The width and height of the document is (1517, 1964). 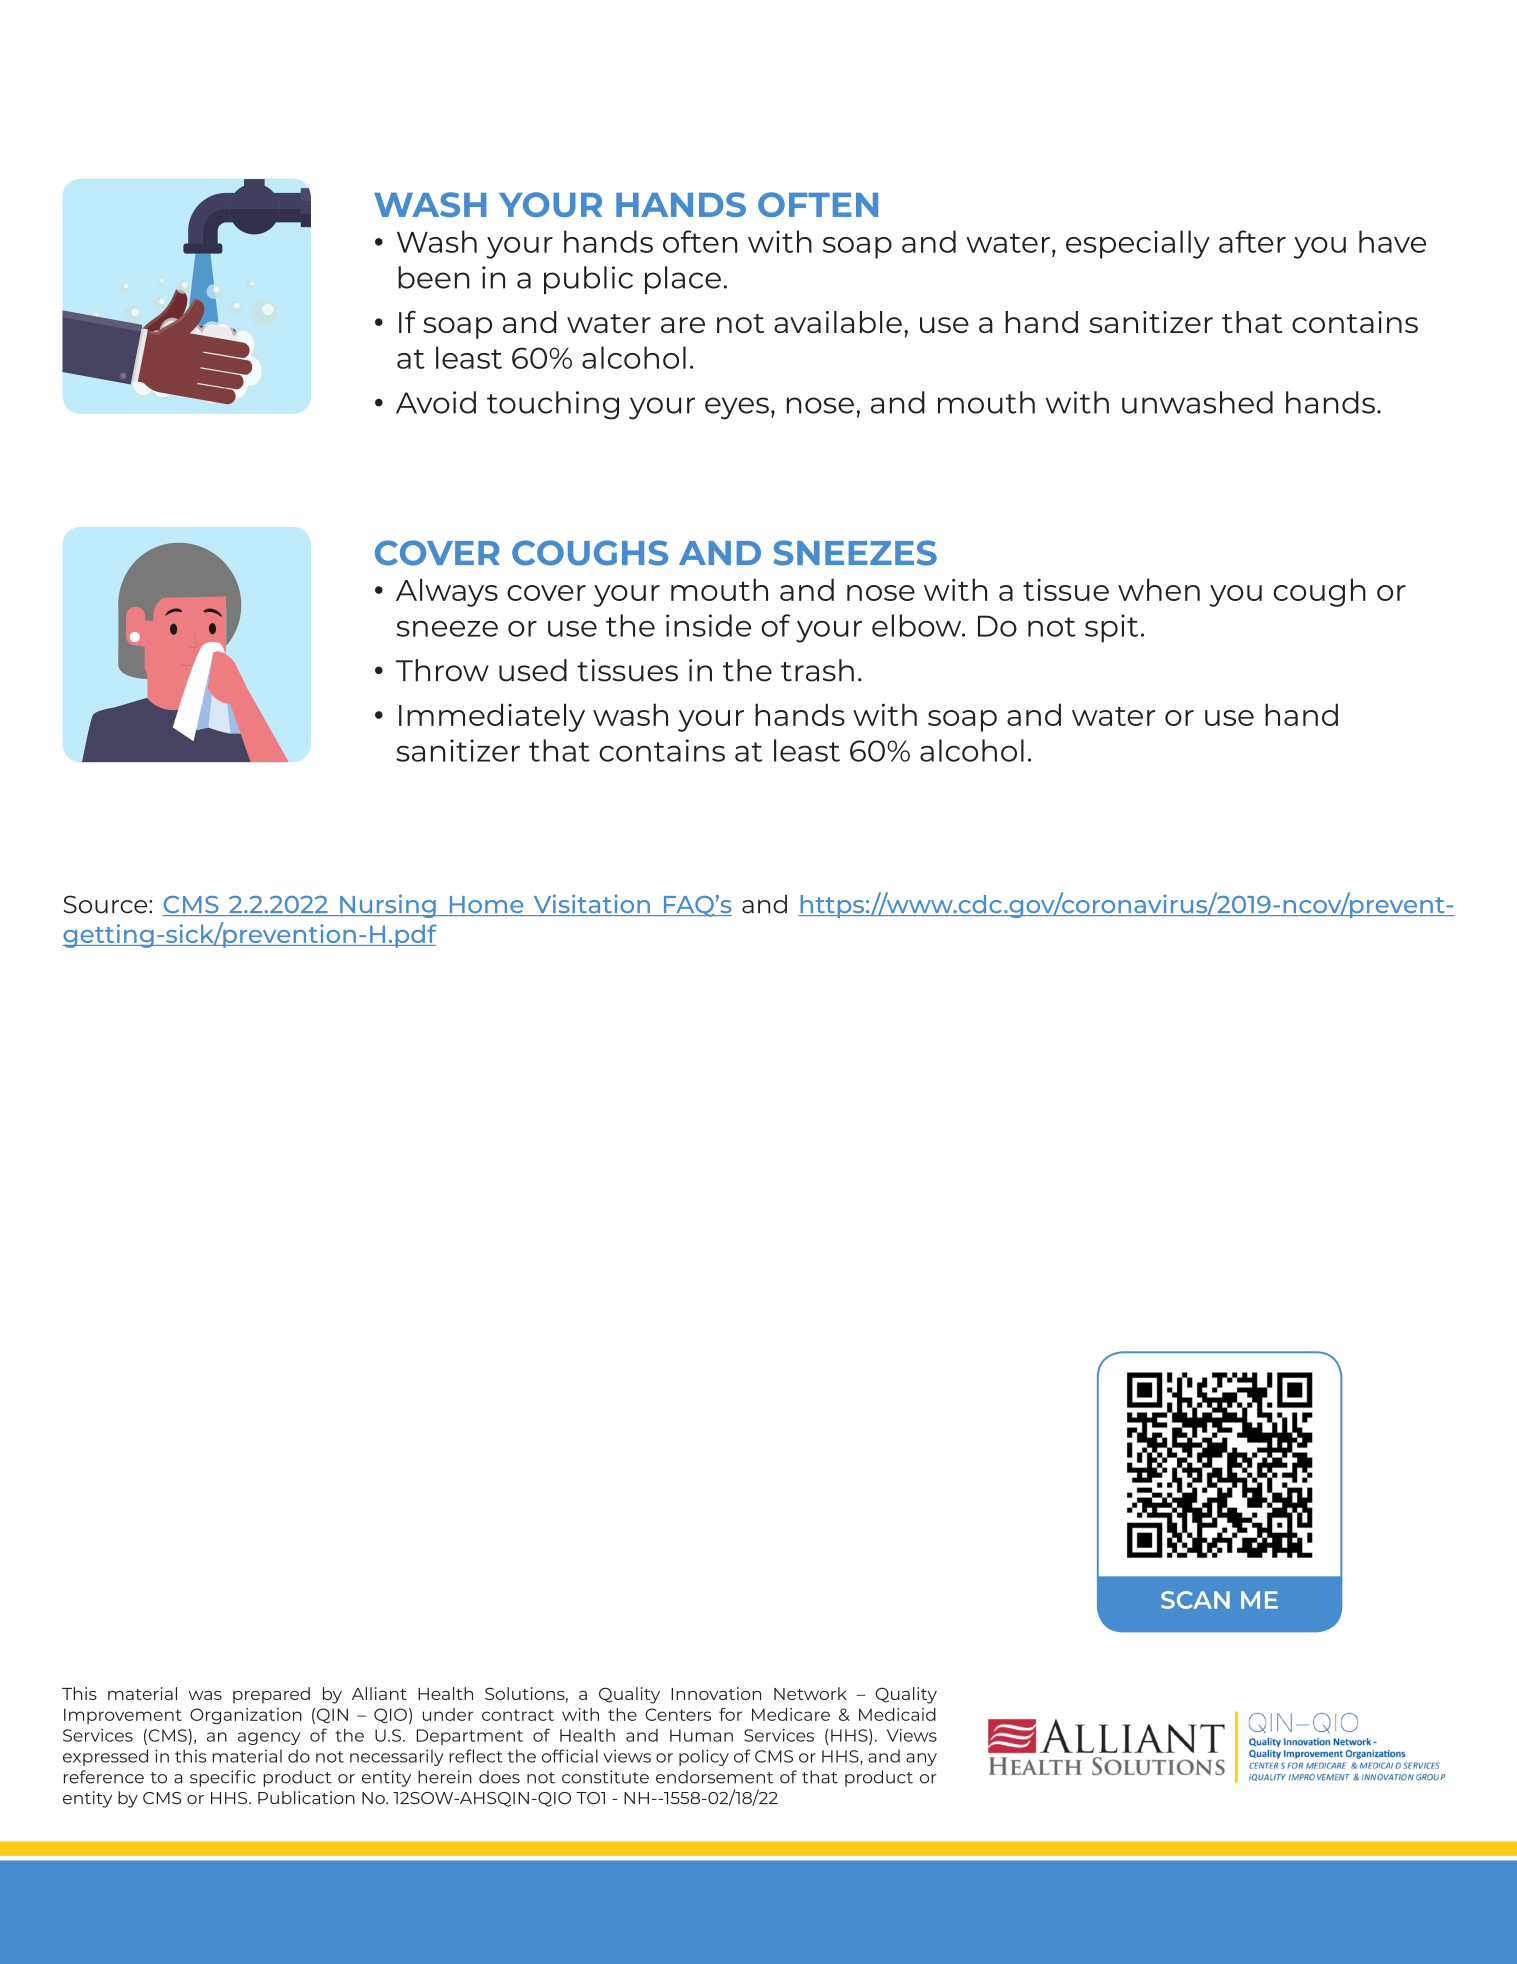 What do you see at coordinates (716, 1693) in the document?
I see `Innovation` at bounding box center [716, 1693].
